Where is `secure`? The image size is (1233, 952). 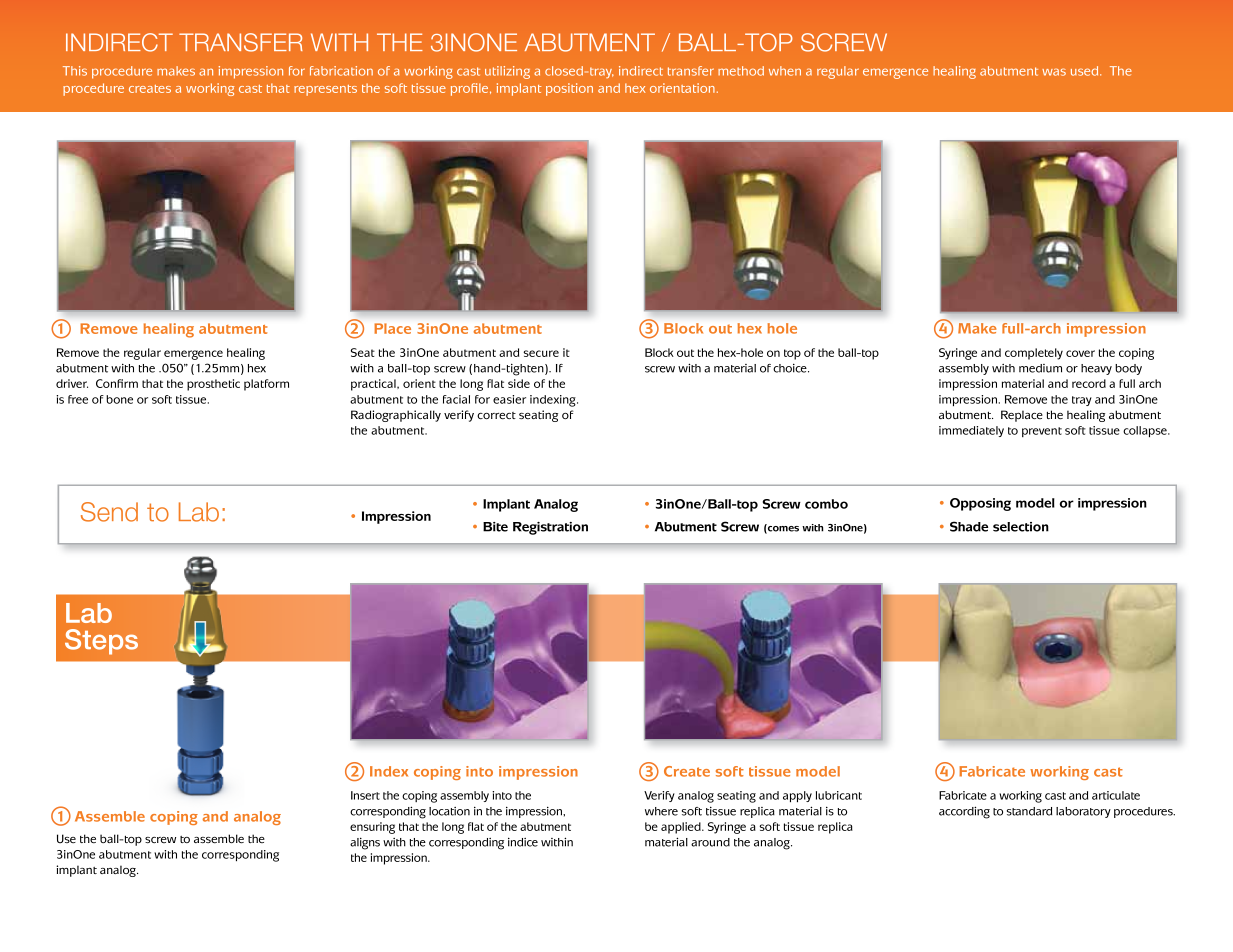
secure is located at coordinates (541, 353).
